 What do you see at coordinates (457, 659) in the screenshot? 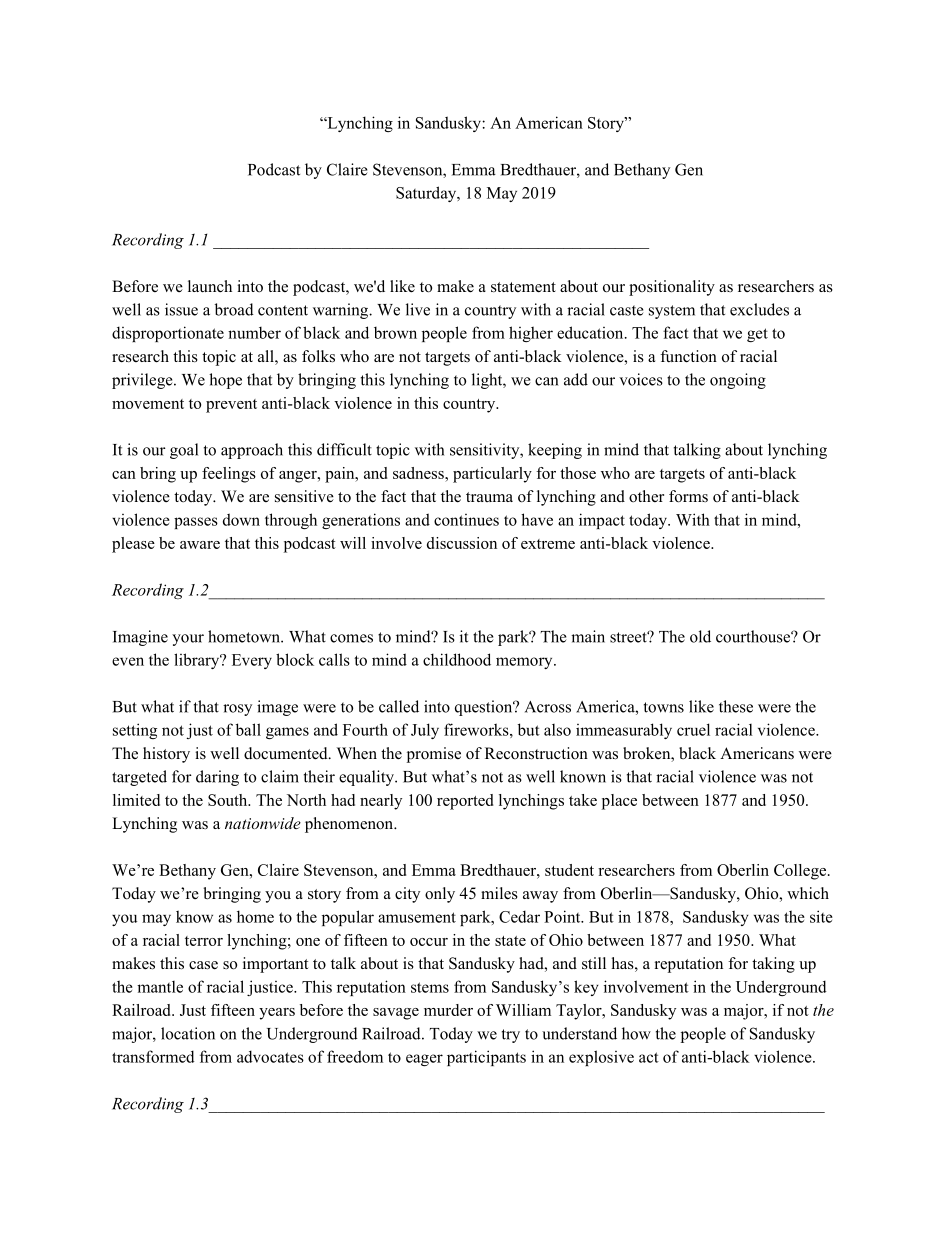
I see `childhood` at bounding box center [457, 659].
